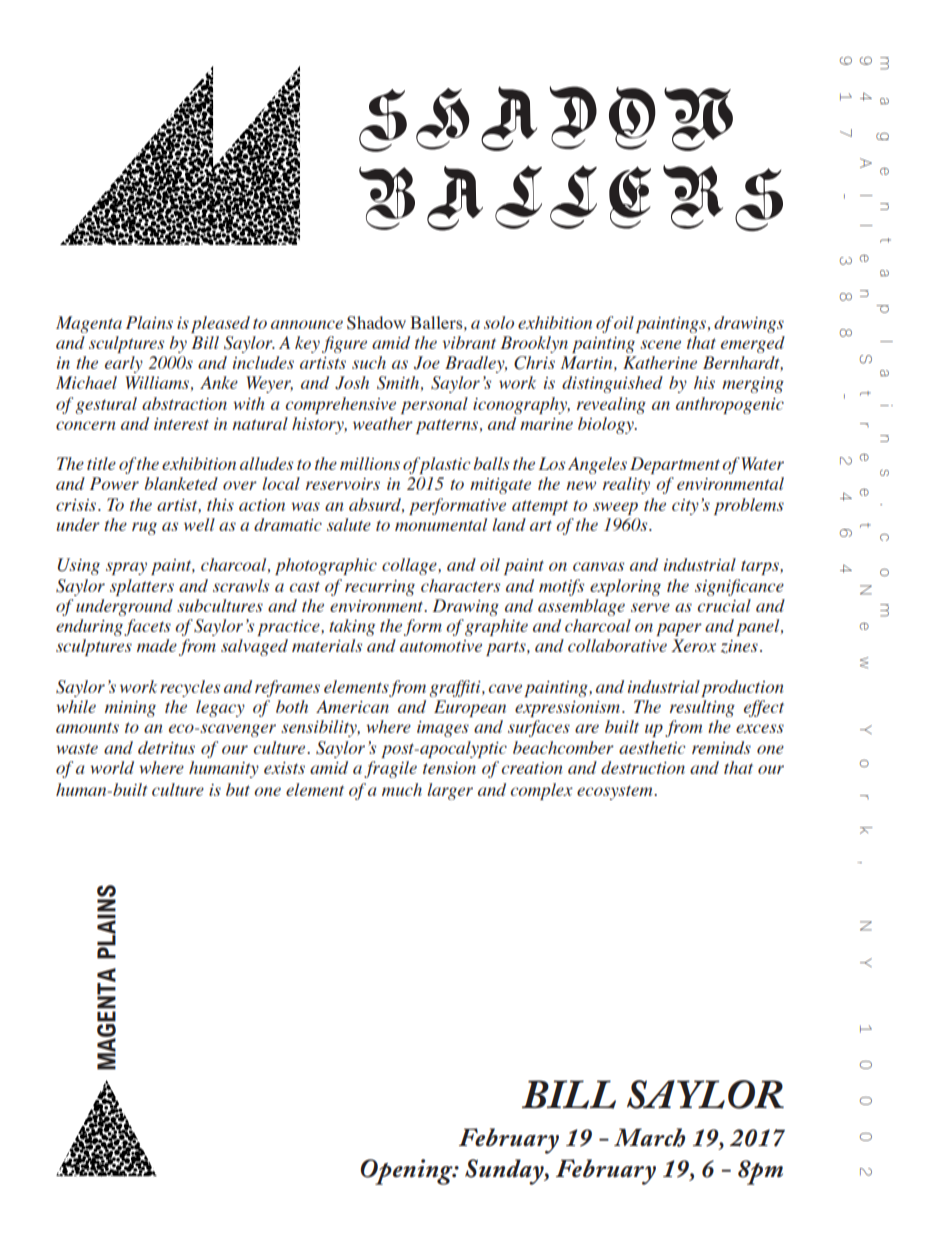  I want to click on Joe, so click(427, 363).
